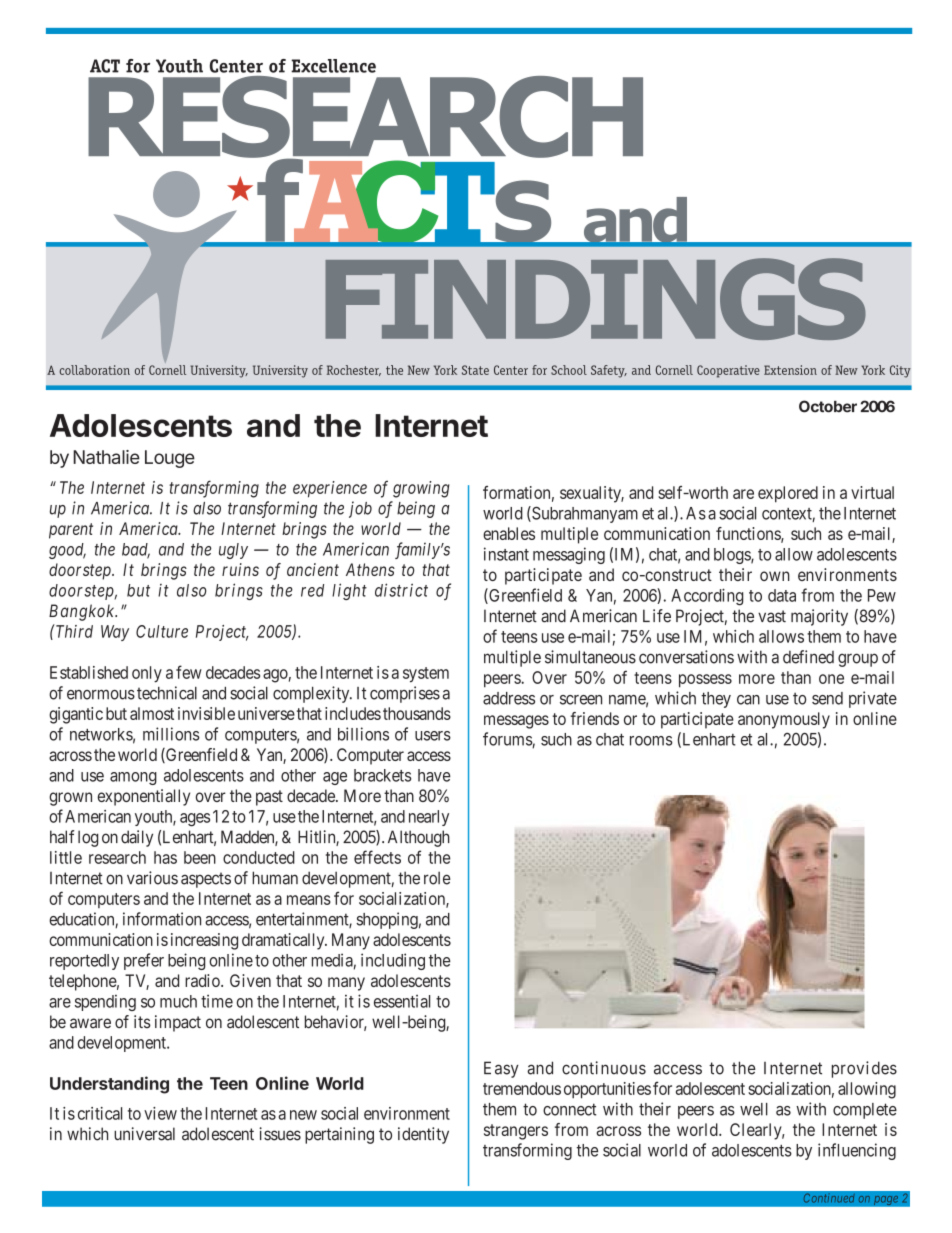 The width and height of the page is (952, 1233). I want to click on essential, so click(402, 1001).
